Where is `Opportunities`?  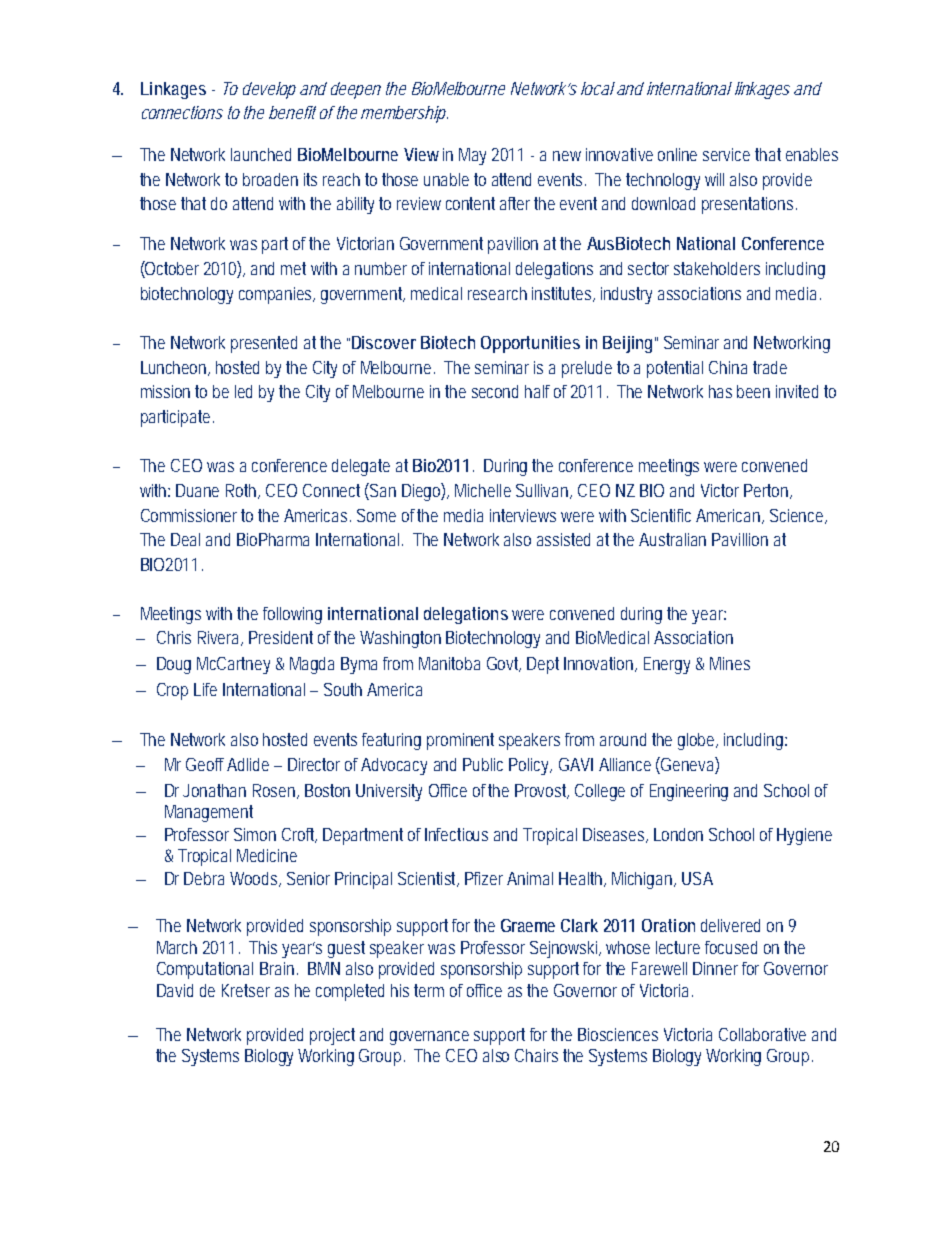
Opportunities is located at coordinates (530, 344).
